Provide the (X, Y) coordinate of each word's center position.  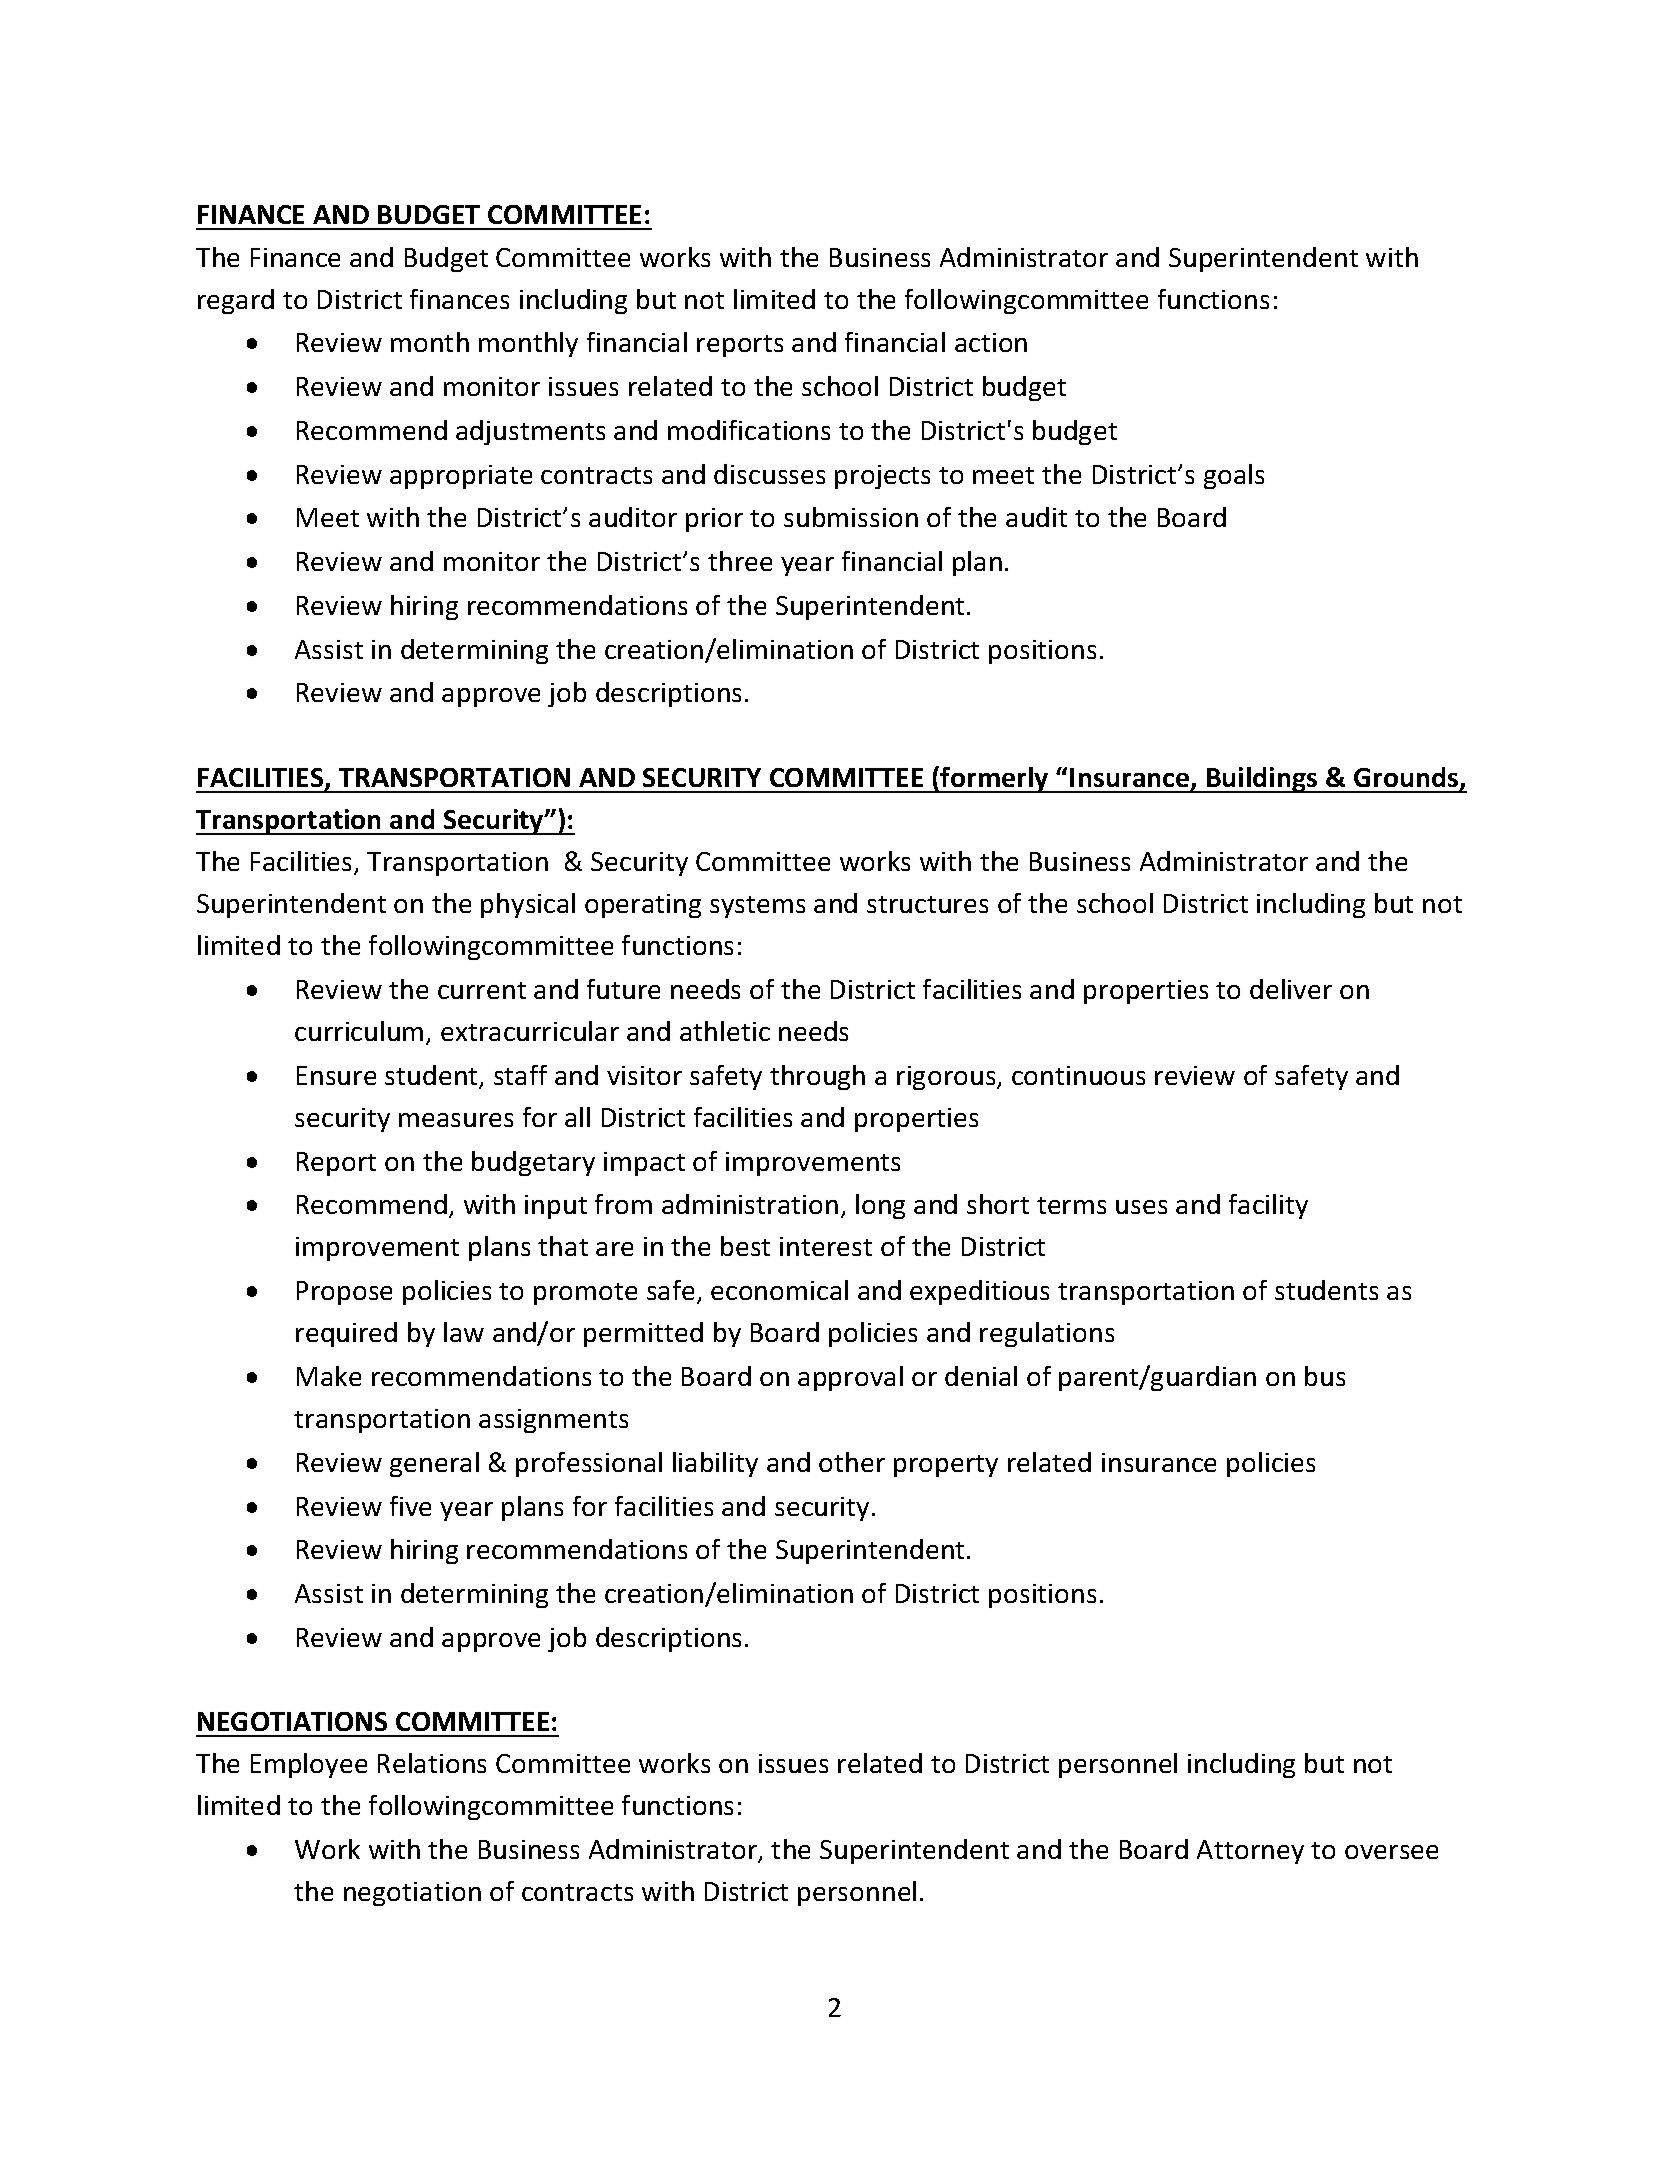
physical (528, 905)
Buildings (1262, 780)
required (346, 1334)
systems (757, 907)
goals (1234, 476)
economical (779, 1290)
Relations (432, 1763)
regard (236, 301)
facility (1268, 1206)
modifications (749, 430)
